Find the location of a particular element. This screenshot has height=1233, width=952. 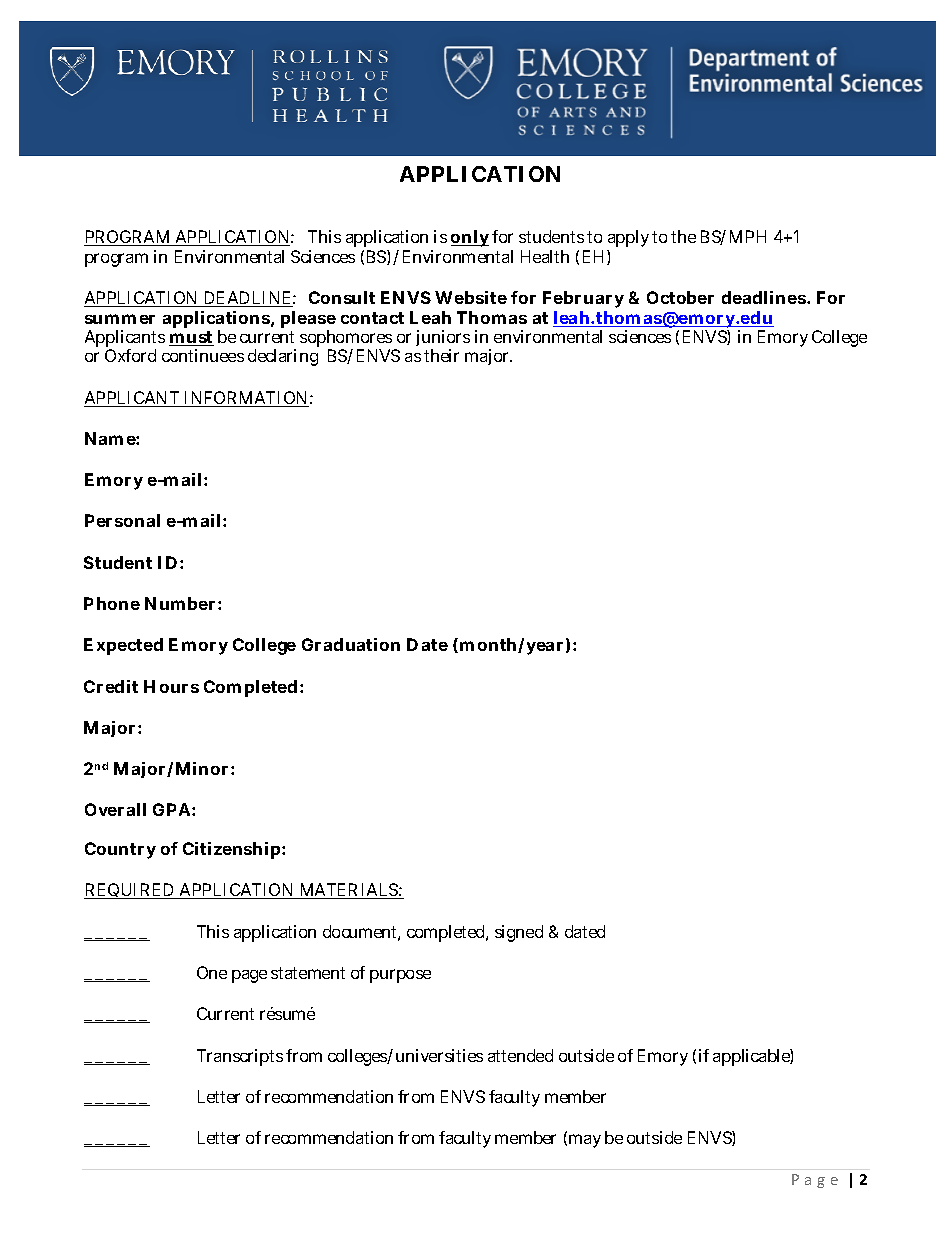

apply is located at coordinates (628, 240).
